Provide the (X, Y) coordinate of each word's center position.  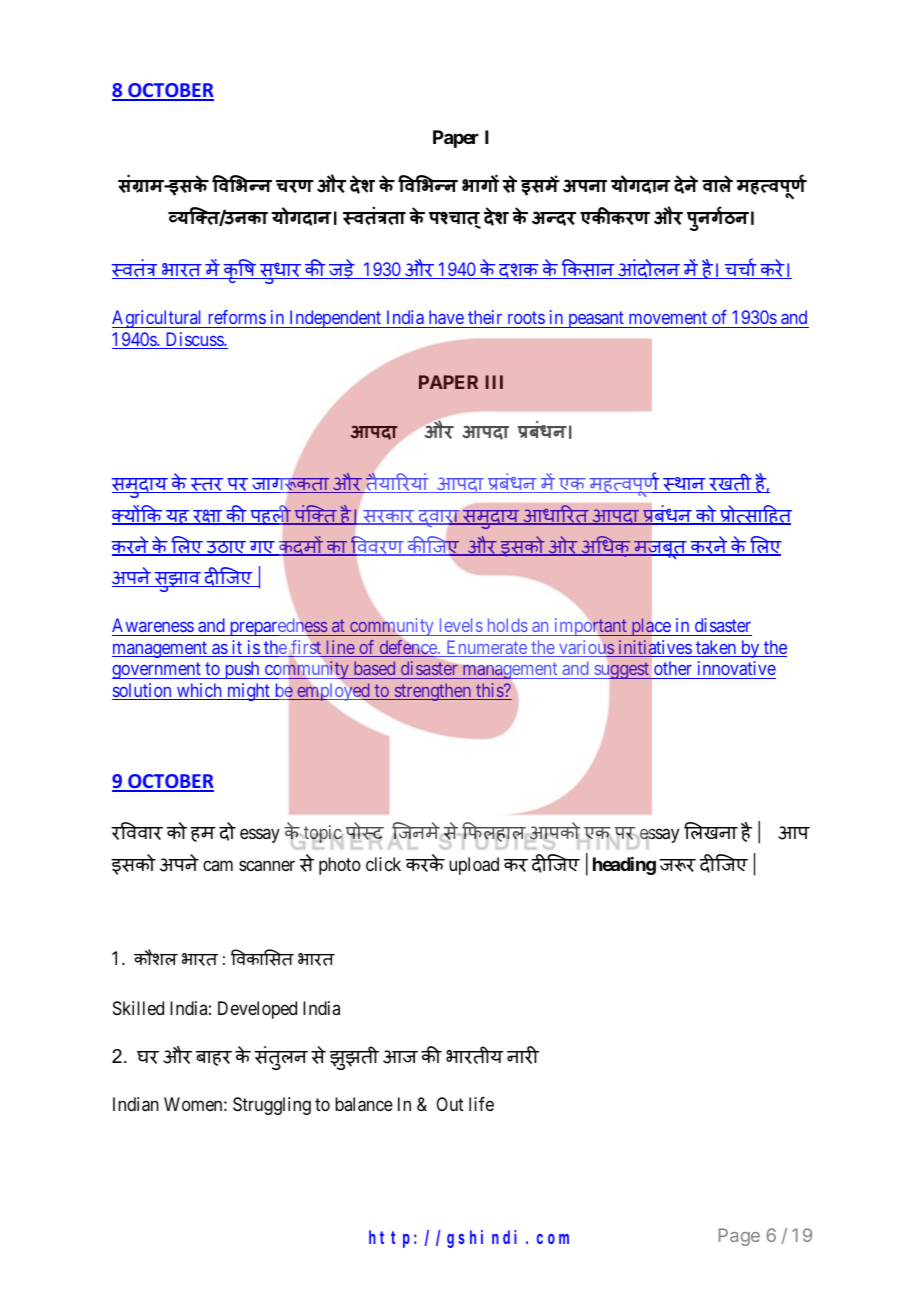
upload (474, 866)
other (673, 668)
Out (450, 1104)
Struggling (272, 1106)
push (242, 670)
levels (461, 625)
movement (668, 317)
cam (218, 865)
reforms (237, 317)
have (446, 317)
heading (624, 866)
